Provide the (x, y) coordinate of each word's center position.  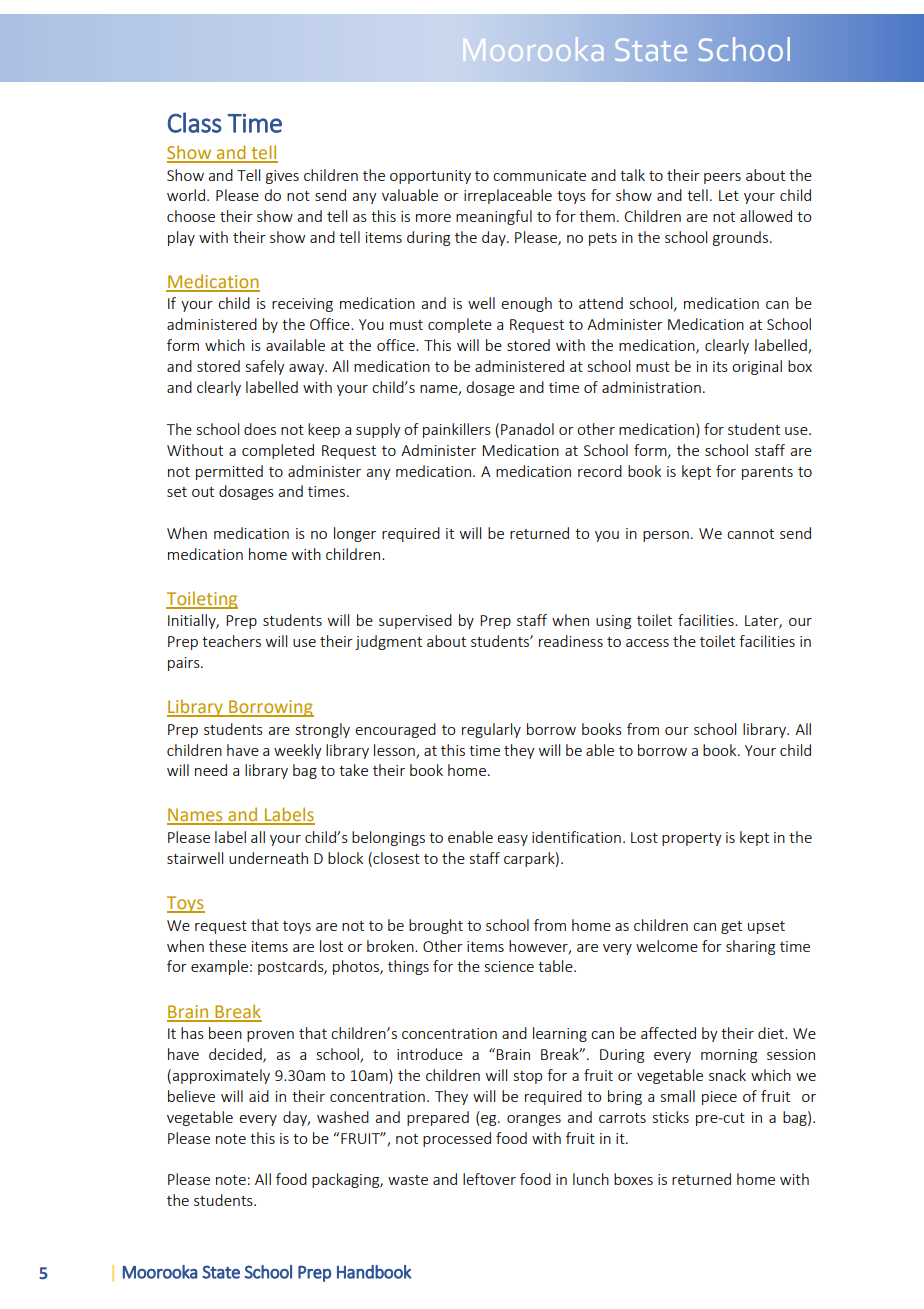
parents (767, 473)
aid (259, 1096)
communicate (539, 175)
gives (282, 177)
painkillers (457, 430)
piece (719, 1098)
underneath (268, 858)
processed (457, 1139)
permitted (229, 472)
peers (722, 178)
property (692, 839)
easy (512, 840)
